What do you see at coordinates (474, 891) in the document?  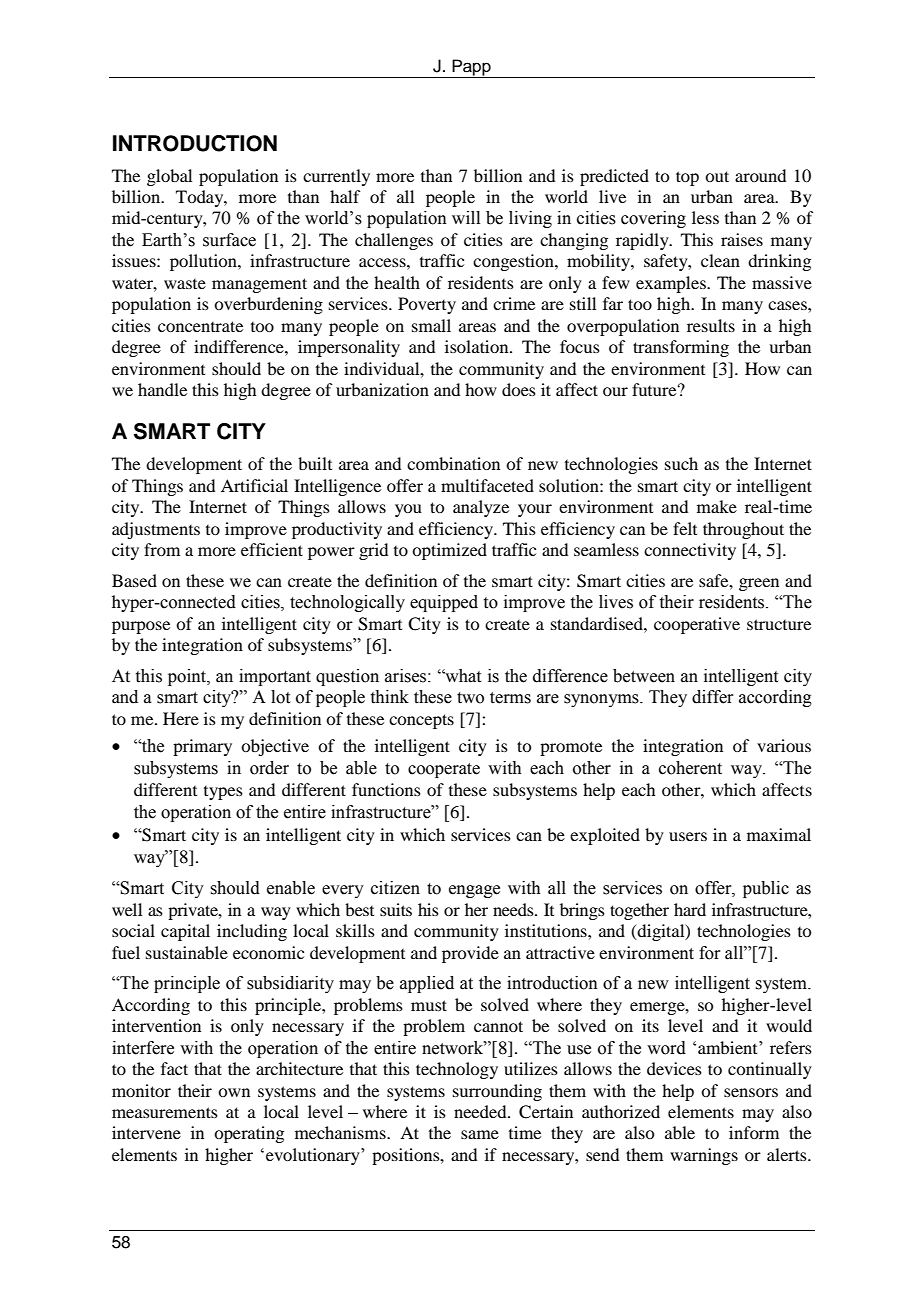 I see `engage` at bounding box center [474, 891].
